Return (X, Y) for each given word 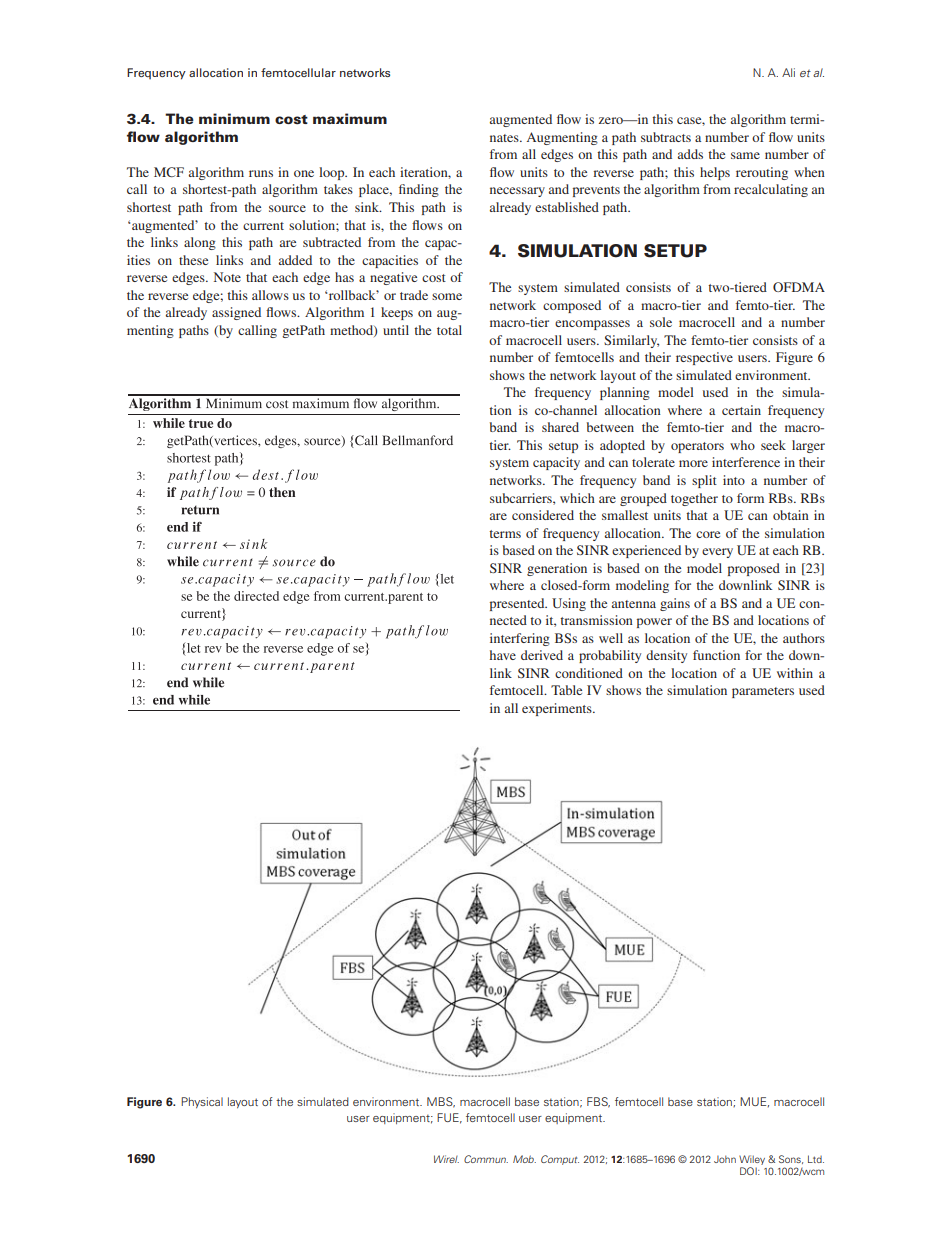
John (725, 1159)
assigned (236, 313)
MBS (441, 1102)
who (742, 445)
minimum (234, 118)
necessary (517, 192)
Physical (202, 1102)
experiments (558, 709)
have (503, 655)
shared (560, 427)
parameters (763, 692)
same (745, 155)
